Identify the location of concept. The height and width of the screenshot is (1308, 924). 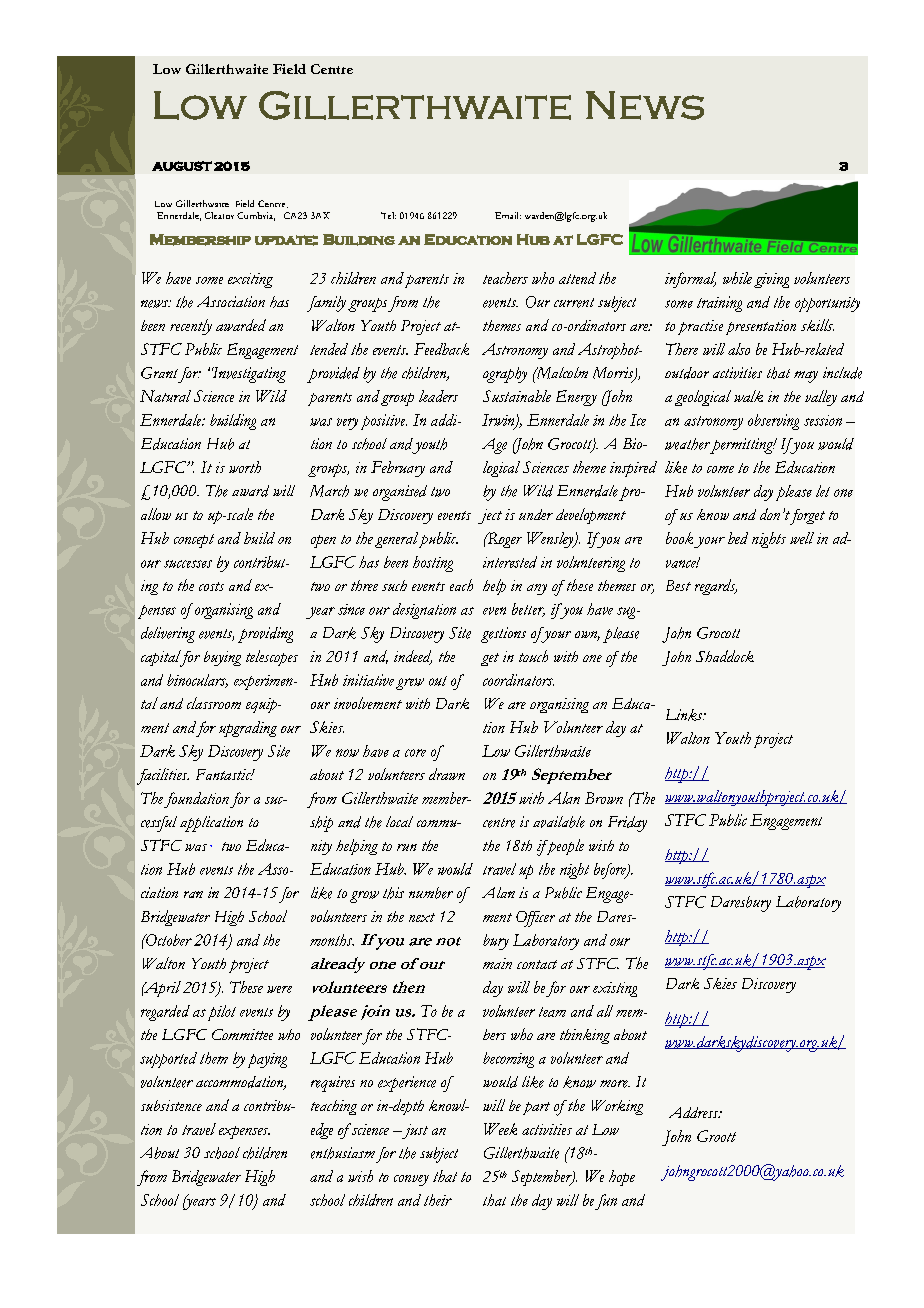
(194, 541).
